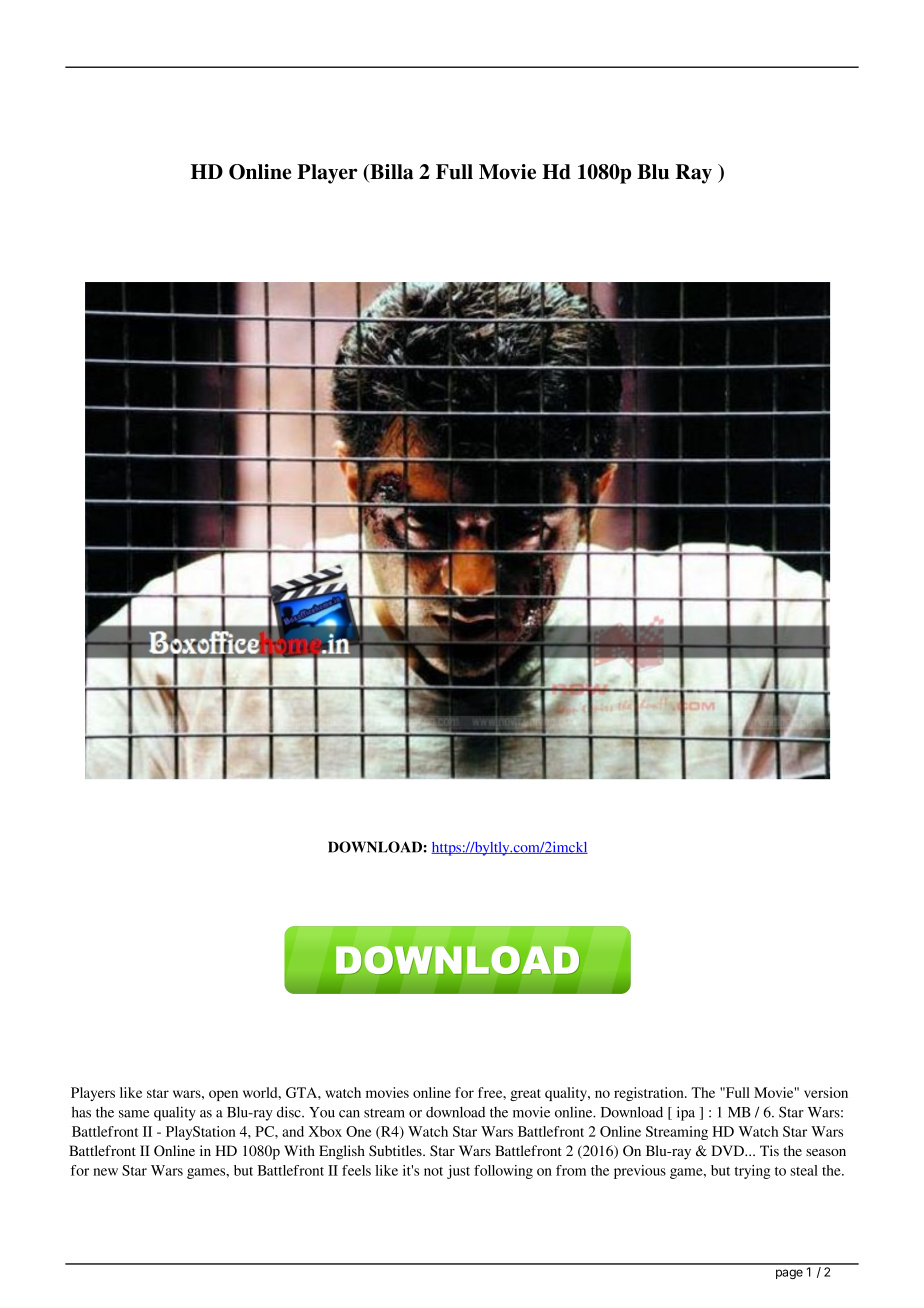  What do you see at coordinates (525, 1095) in the screenshot?
I see `great` at bounding box center [525, 1095].
